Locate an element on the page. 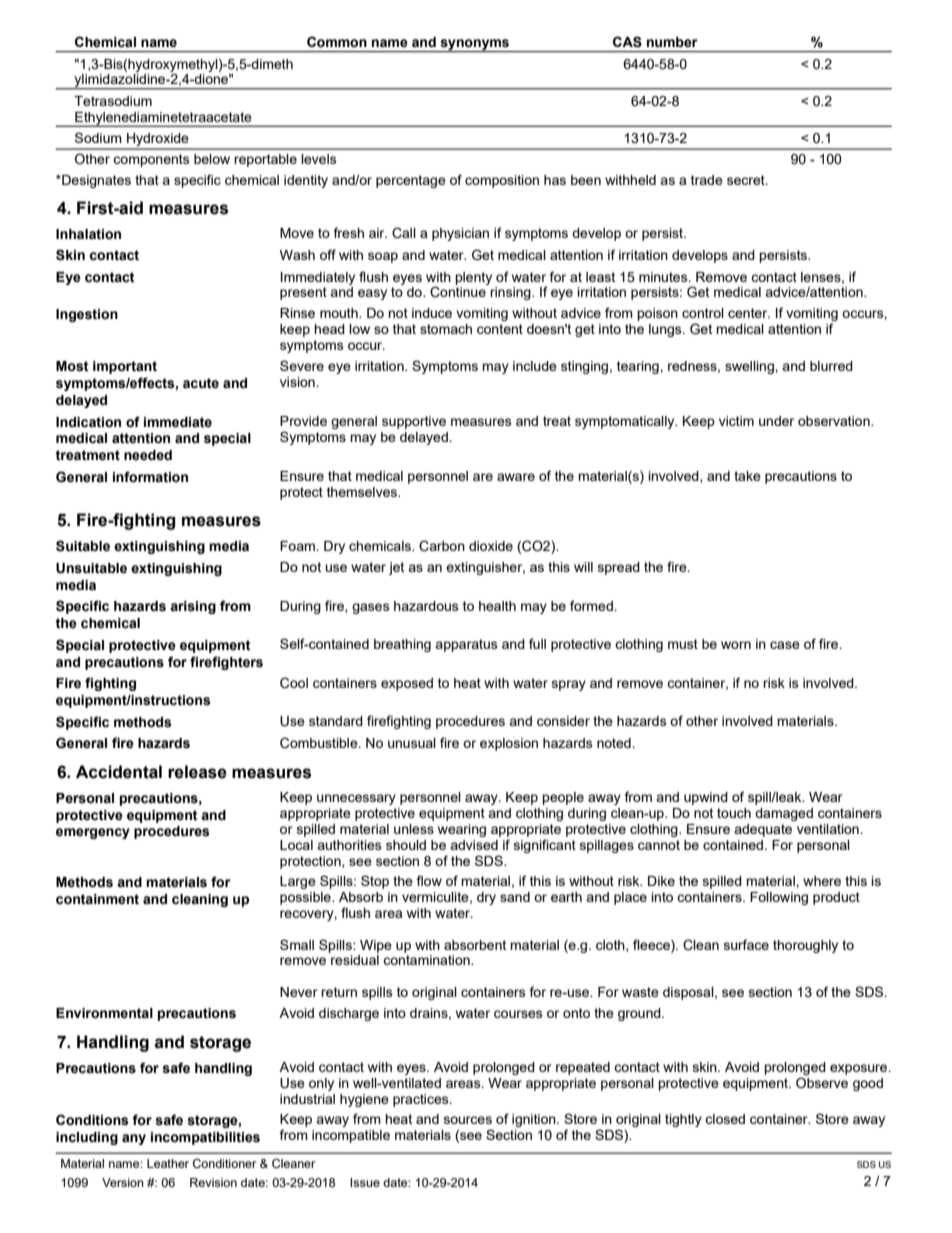 The width and height of the document is (952, 1233). center is located at coordinates (749, 313).
